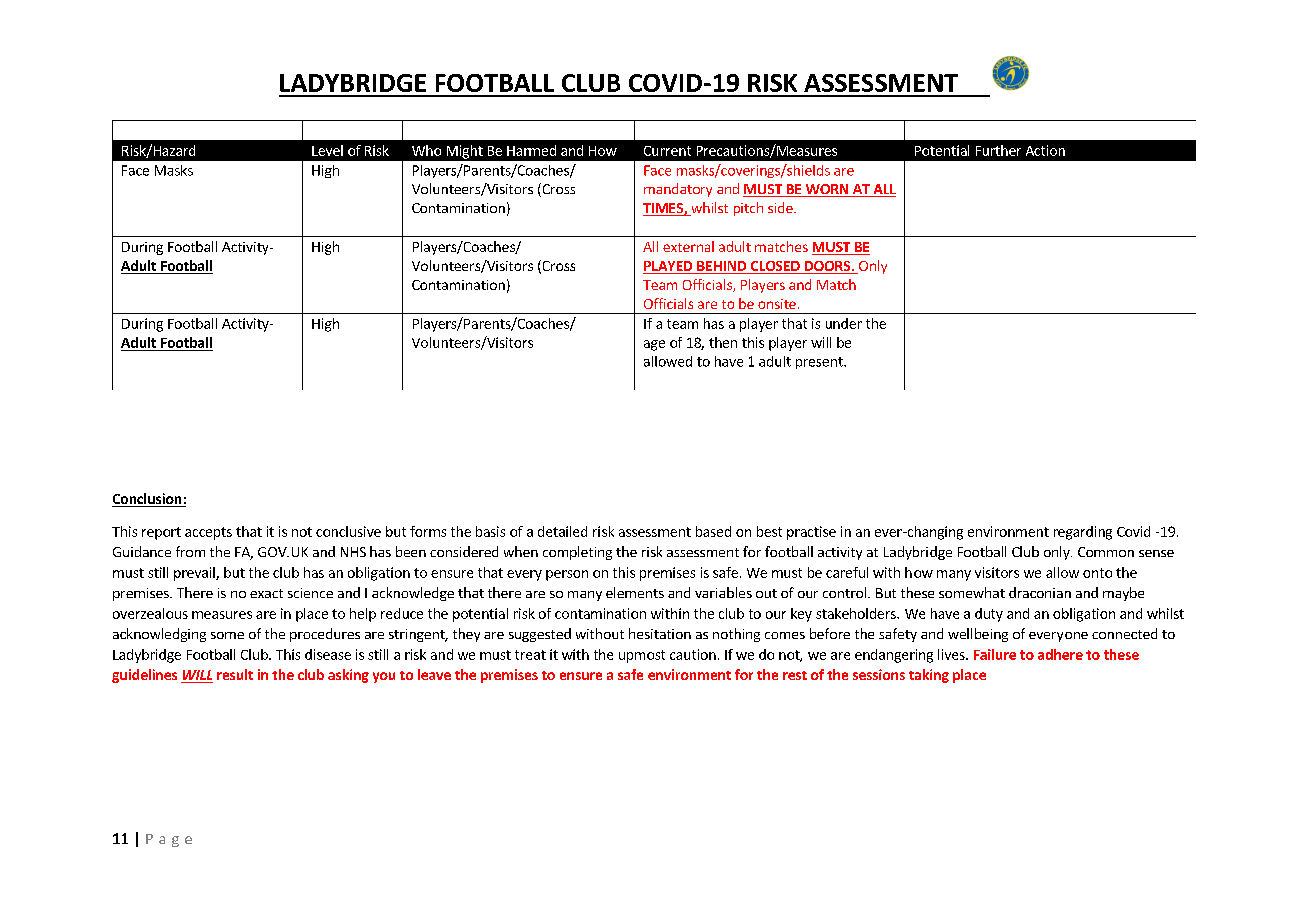  What do you see at coordinates (844, 323) in the document?
I see `under` at bounding box center [844, 323].
